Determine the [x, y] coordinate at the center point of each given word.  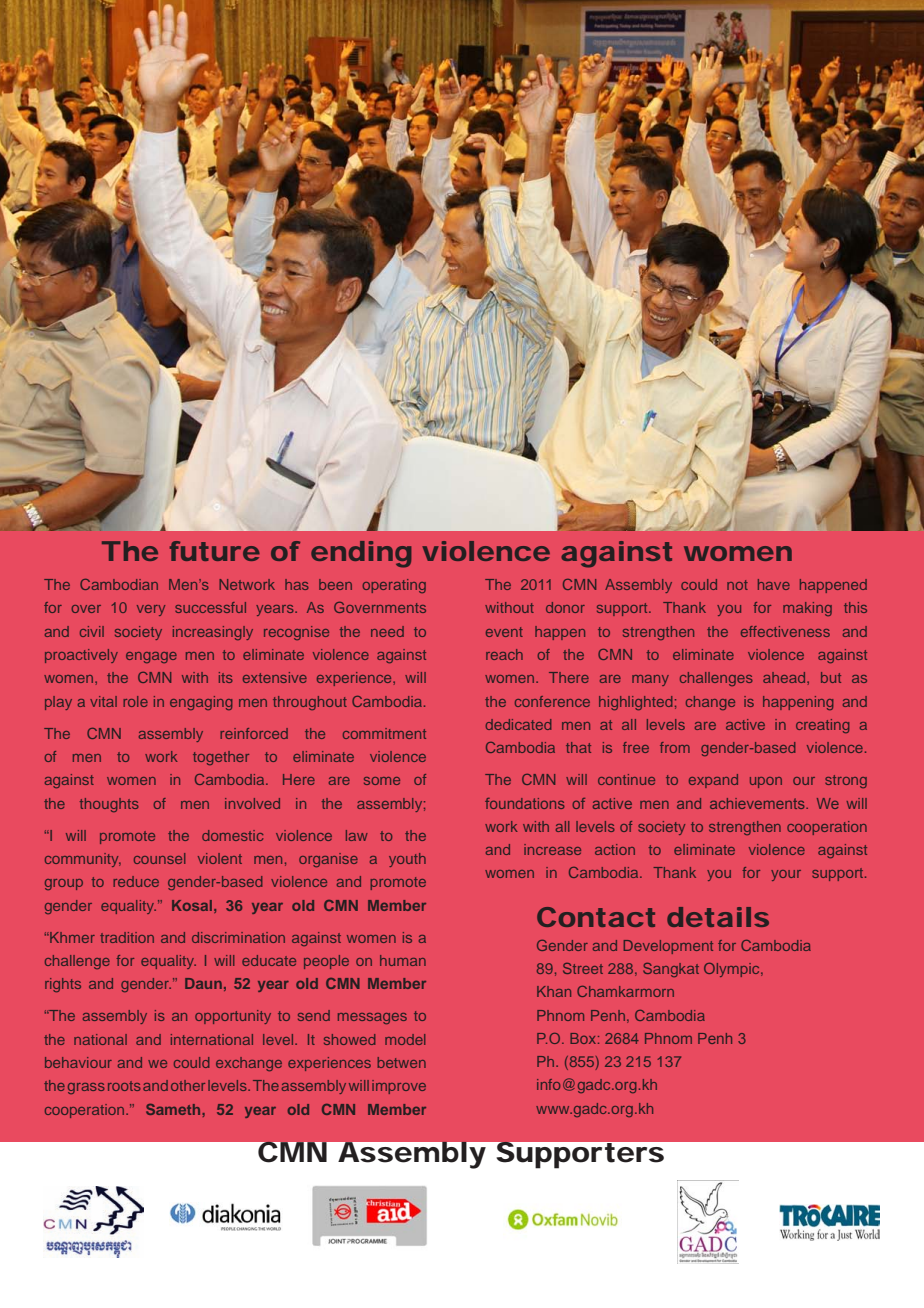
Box [584, 1038]
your [786, 875]
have [774, 584]
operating [394, 586]
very [151, 610]
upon [766, 782]
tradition [127, 937]
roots [124, 1086]
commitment [384, 733]
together [221, 758]
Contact [596, 917]
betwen [402, 1062]
